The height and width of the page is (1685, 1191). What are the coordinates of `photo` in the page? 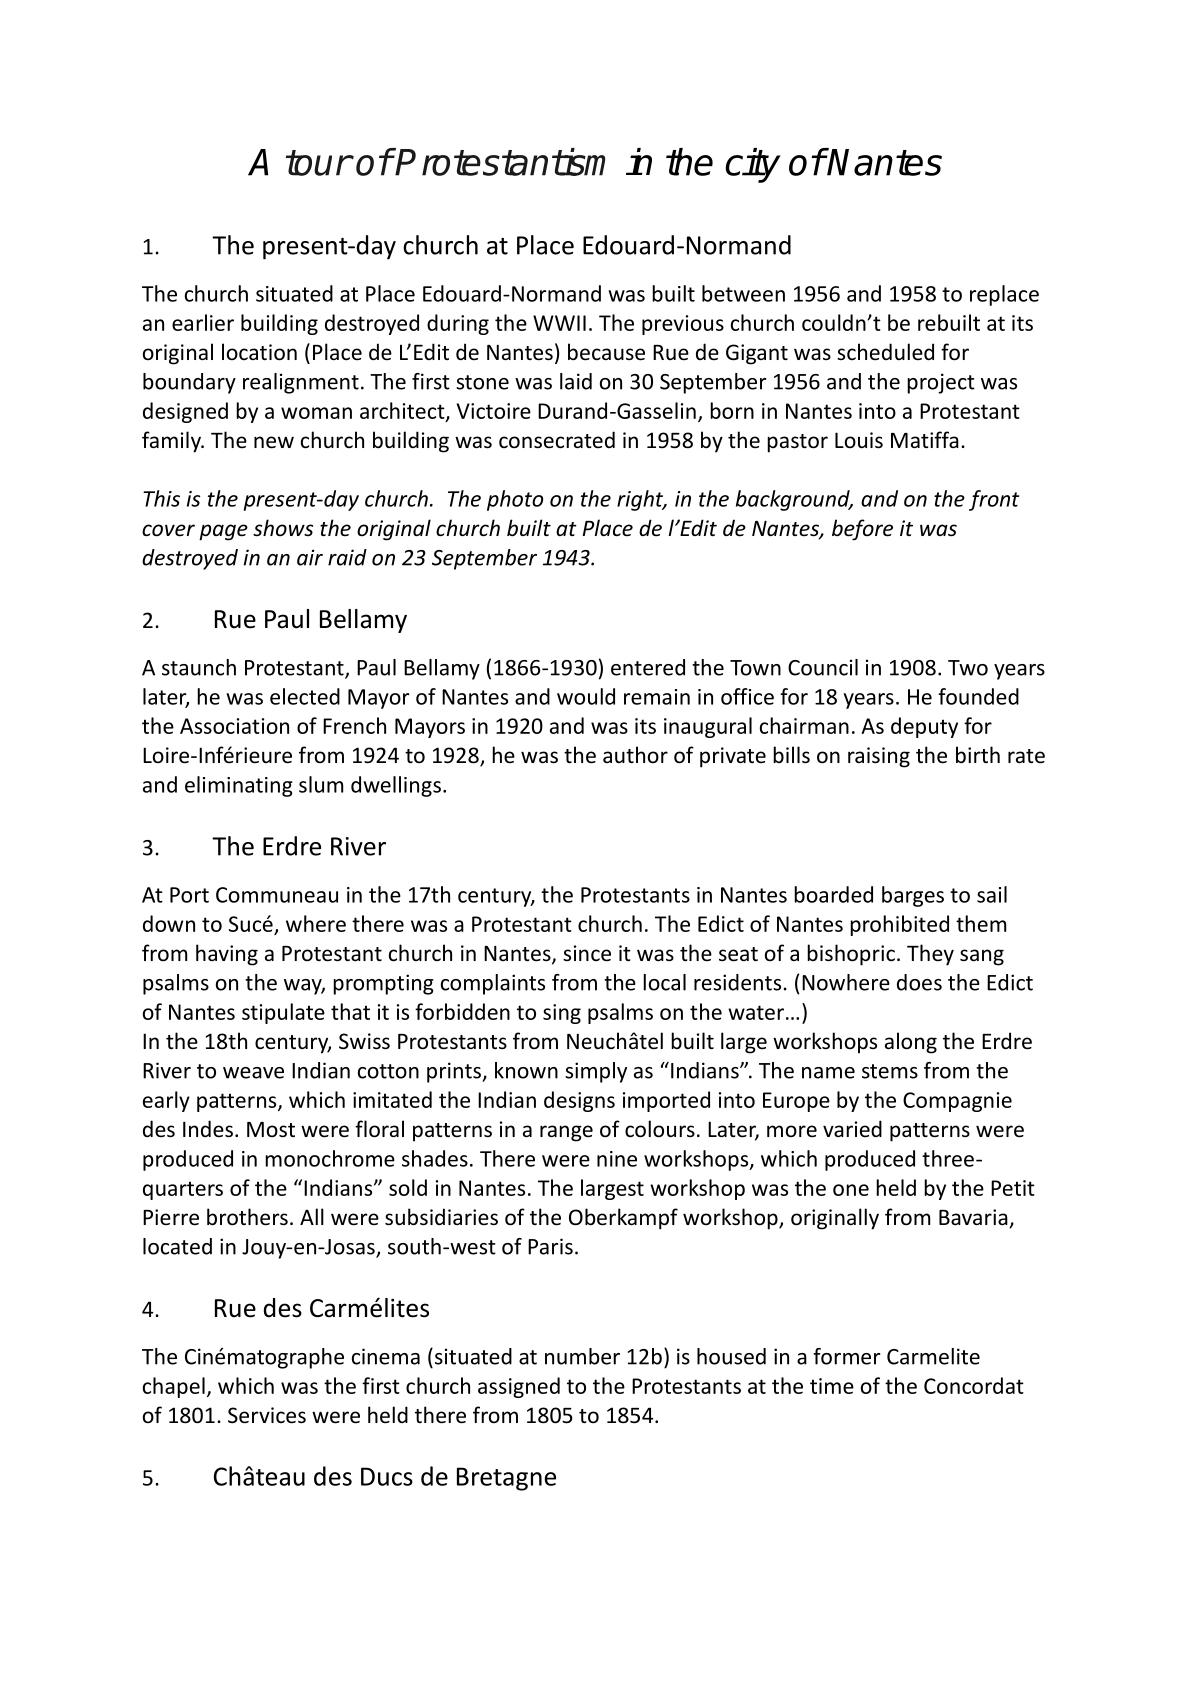 It's located at (515, 500).
